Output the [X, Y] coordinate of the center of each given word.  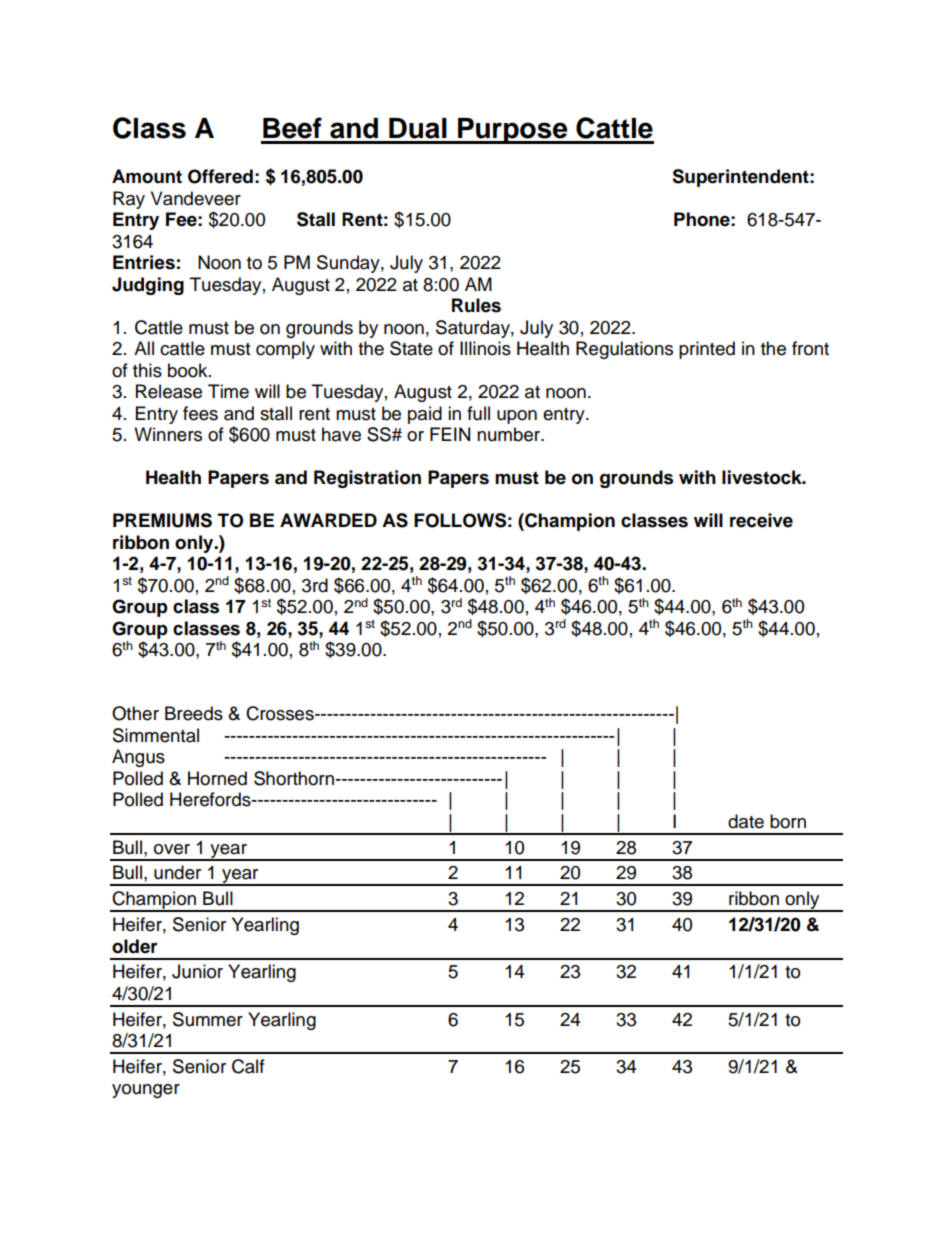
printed [707, 350]
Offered [220, 176]
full [478, 413]
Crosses [281, 713]
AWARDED [328, 520]
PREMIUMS [162, 520]
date [746, 821]
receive [761, 520]
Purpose [513, 131]
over [172, 849]
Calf [248, 1066]
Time [228, 391]
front [810, 348]
